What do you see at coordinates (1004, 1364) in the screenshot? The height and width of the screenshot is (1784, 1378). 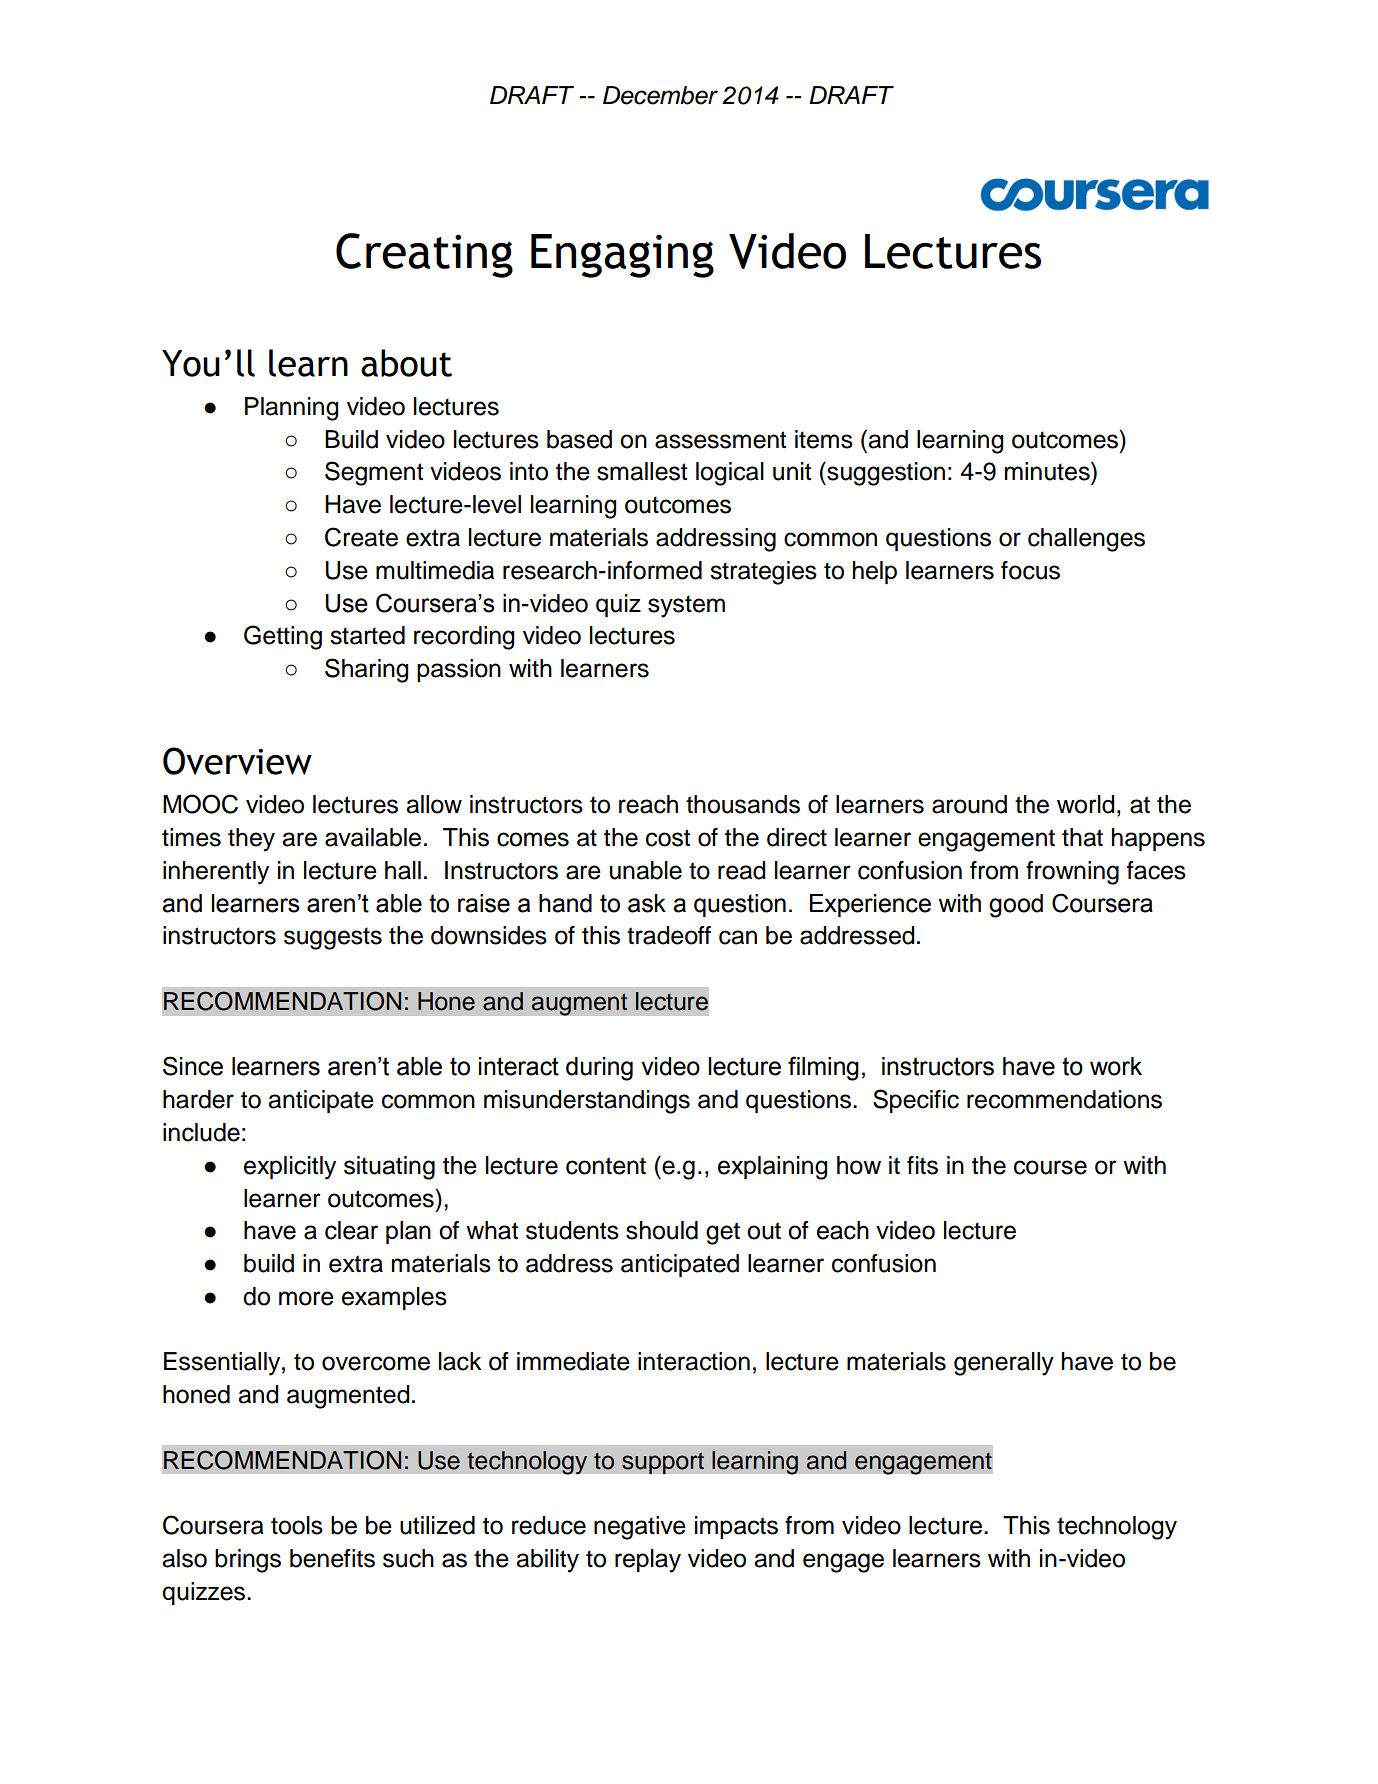 I see `generally` at bounding box center [1004, 1364].
